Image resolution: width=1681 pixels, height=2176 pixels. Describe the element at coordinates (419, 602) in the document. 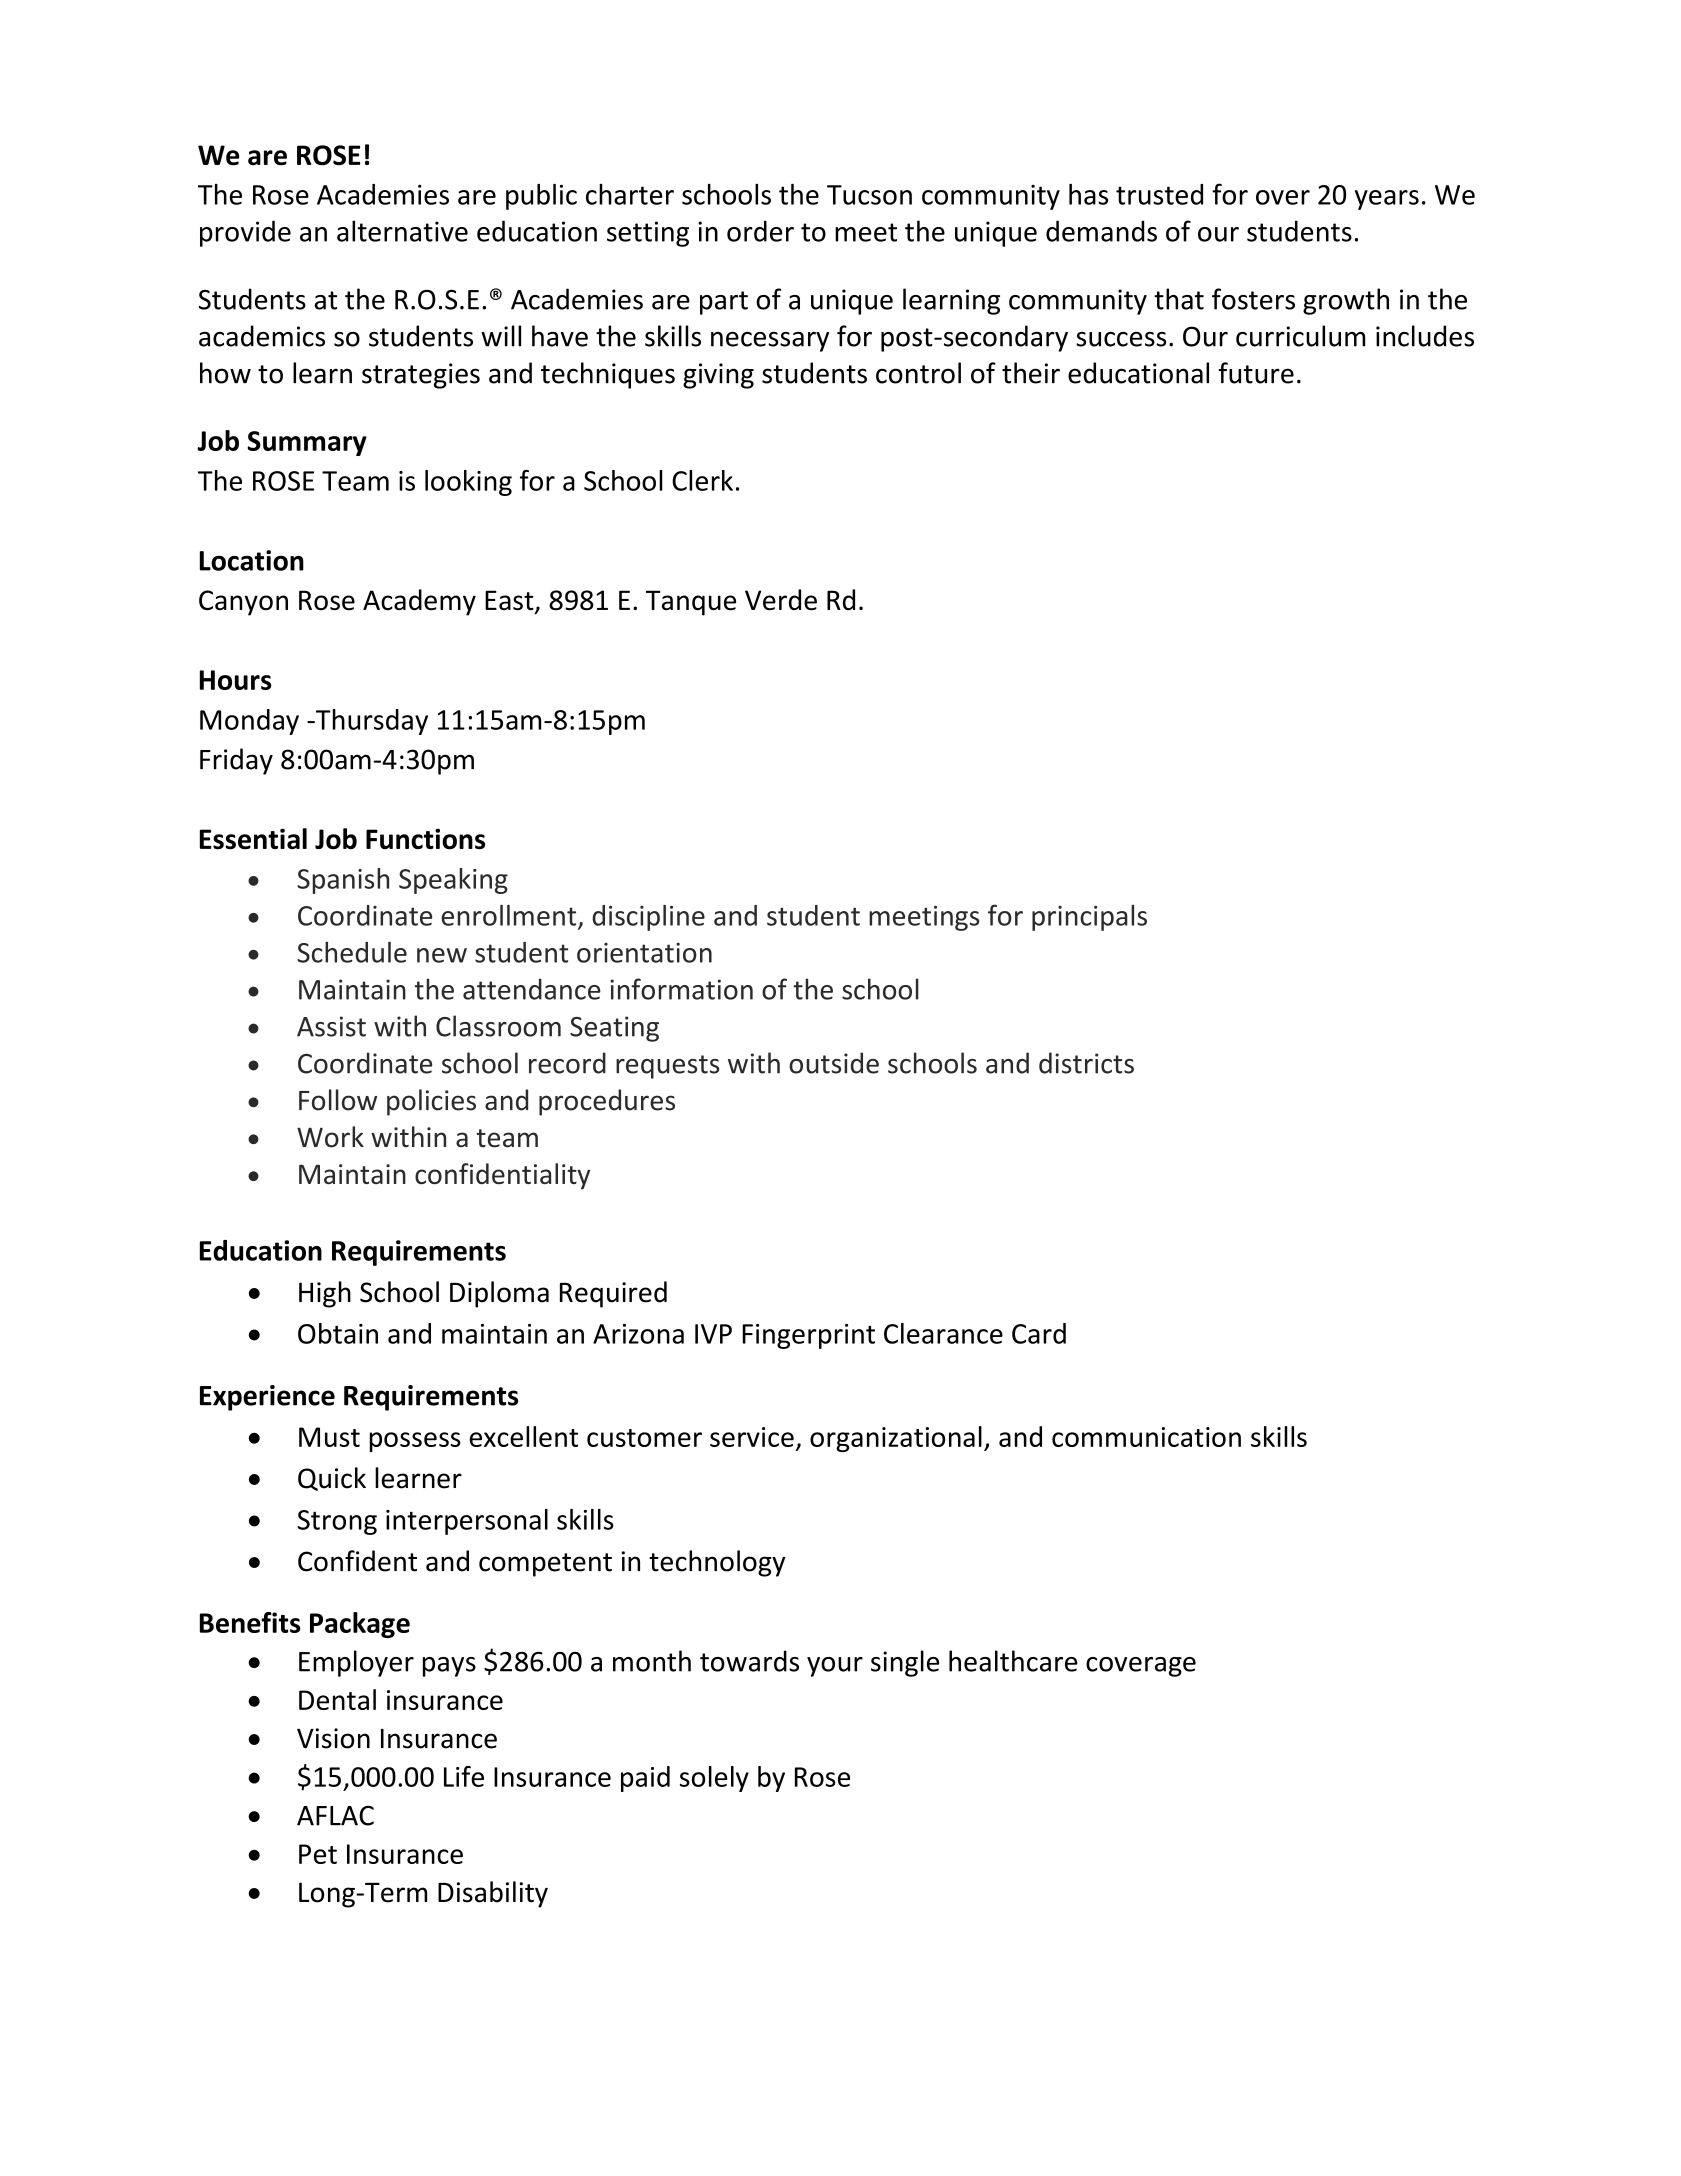

I see `Academy` at that location.
